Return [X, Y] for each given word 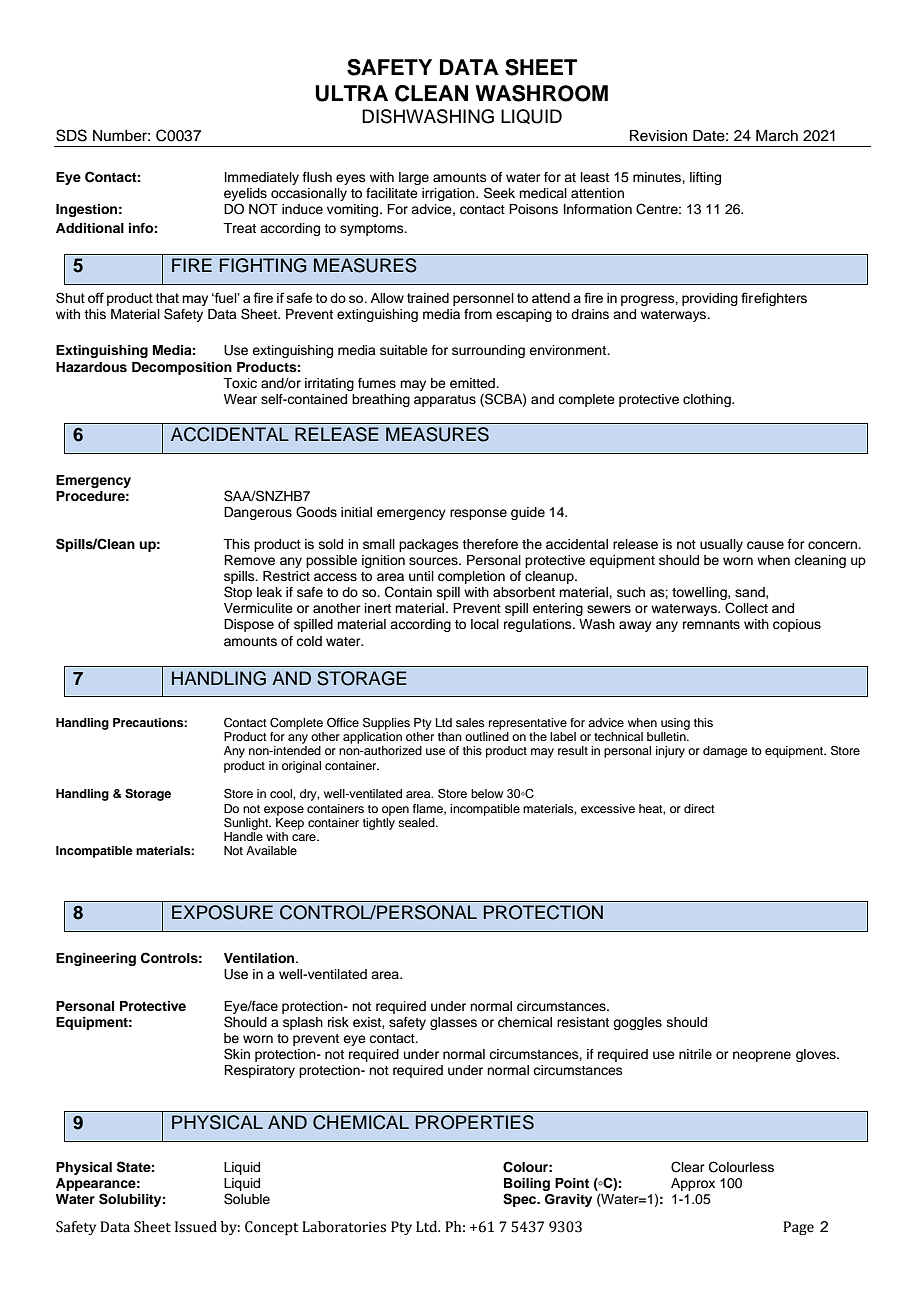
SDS [71, 135]
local [485, 624]
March [777, 136]
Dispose [249, 625]
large [414, 178]
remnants [711, 624]
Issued [196, 1227]
